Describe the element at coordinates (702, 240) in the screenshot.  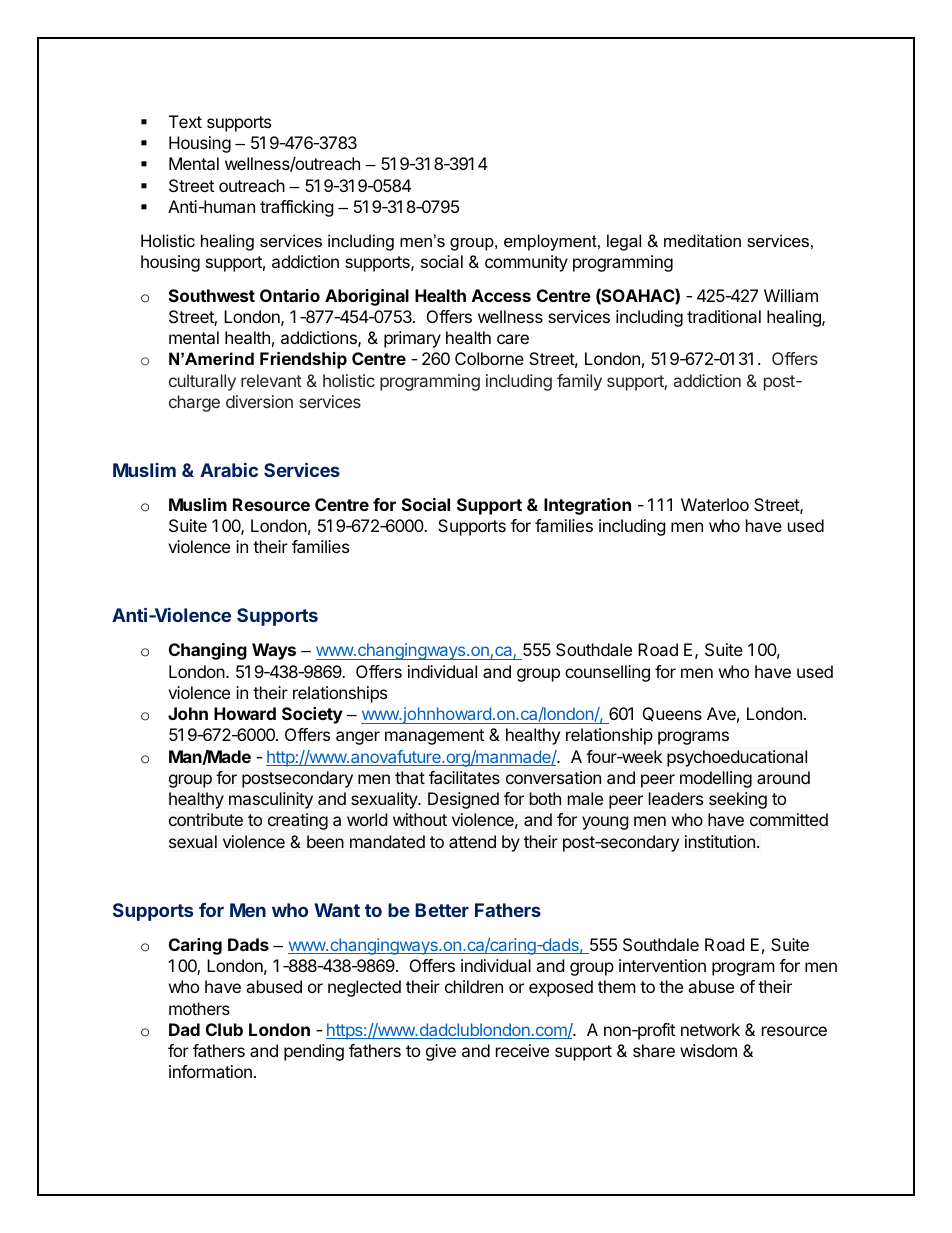
I see `meditation` at that location.
